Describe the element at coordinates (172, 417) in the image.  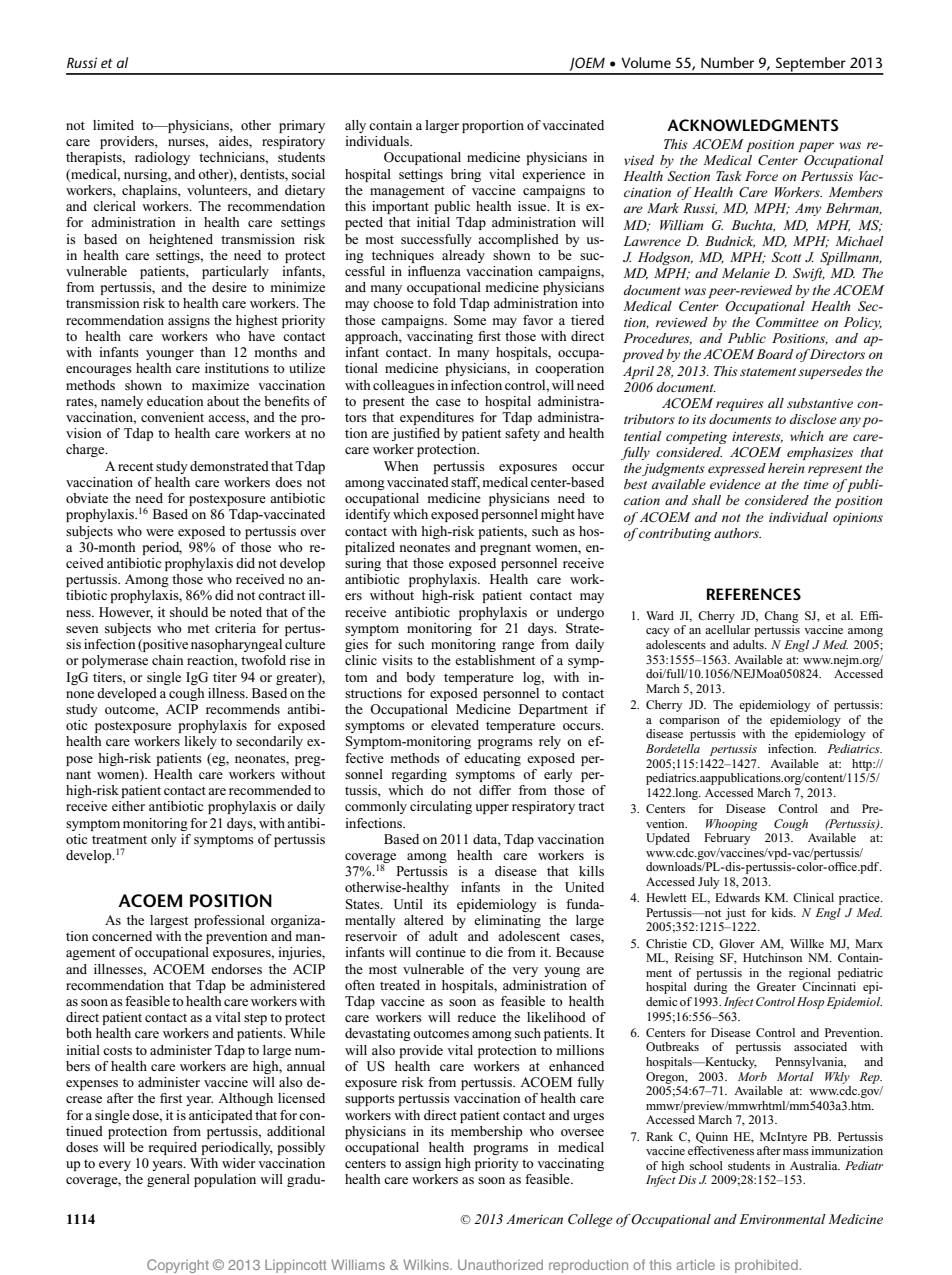
I see `convenient` at that location.
